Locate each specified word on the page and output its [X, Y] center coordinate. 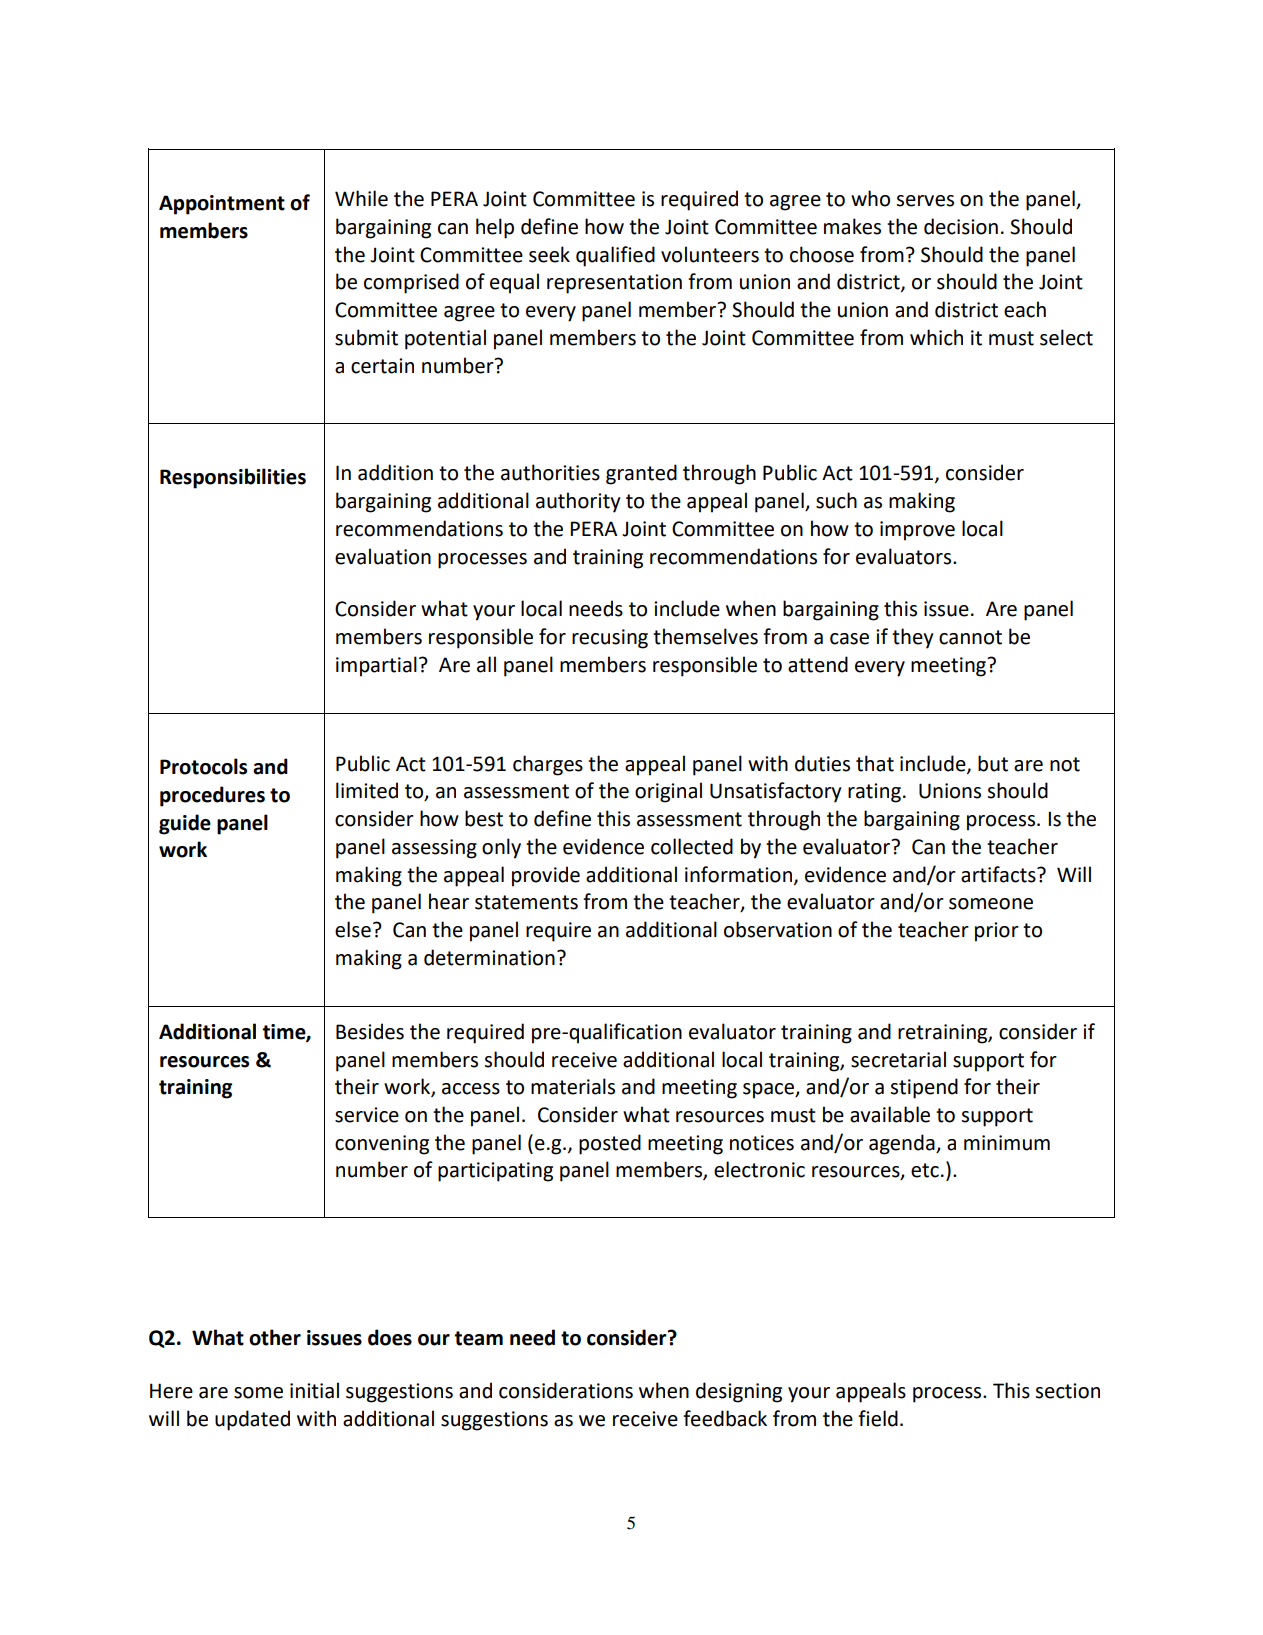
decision [961, 226]
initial [314, 1390]
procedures [212, 796]
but [993, 763]
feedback [725, 1418]
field [878, 1418]
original [668, 792]
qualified [615, 256]
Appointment [222, 205]
